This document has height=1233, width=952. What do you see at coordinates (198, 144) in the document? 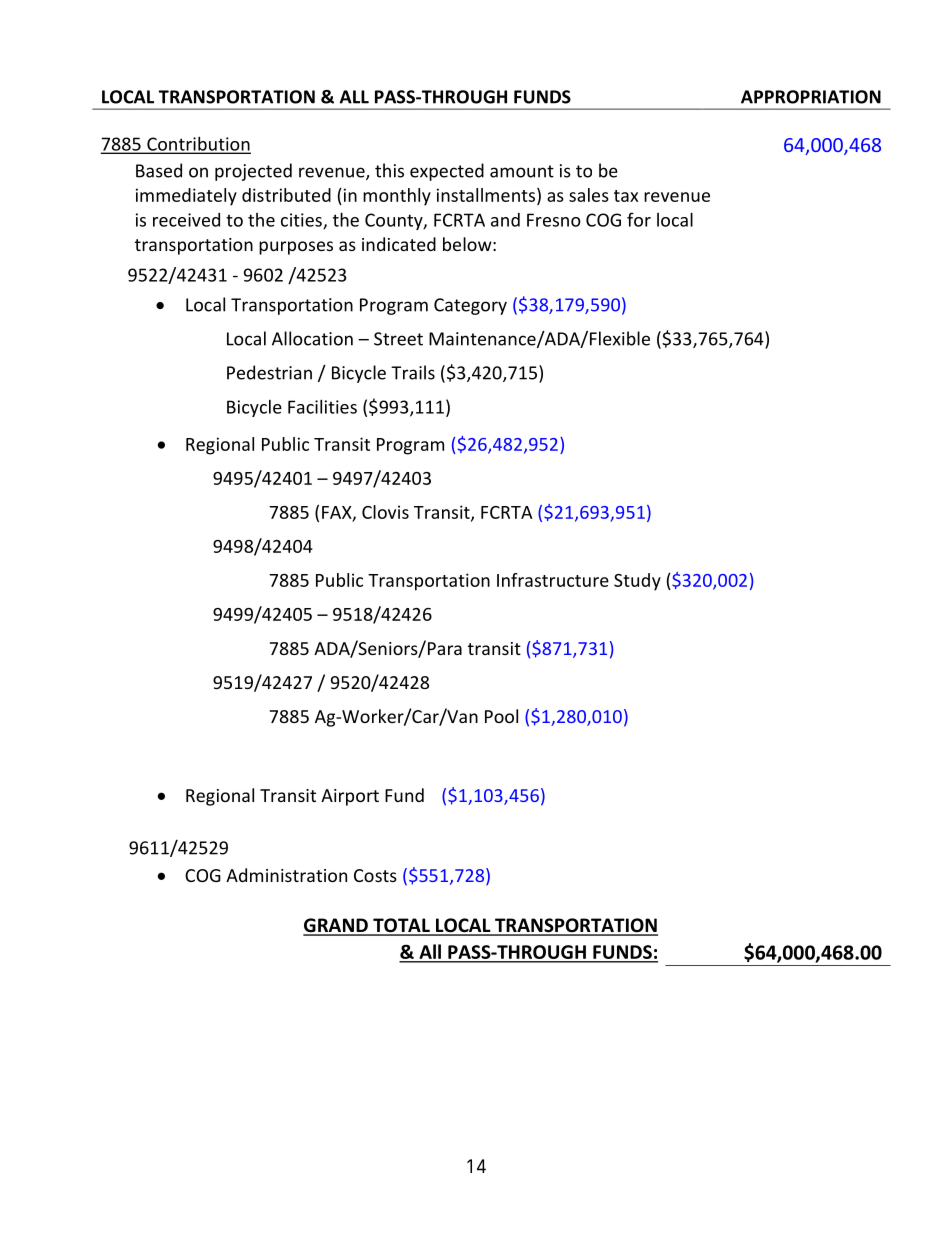
I see `Contribution` at bounding box center [198, 144].
